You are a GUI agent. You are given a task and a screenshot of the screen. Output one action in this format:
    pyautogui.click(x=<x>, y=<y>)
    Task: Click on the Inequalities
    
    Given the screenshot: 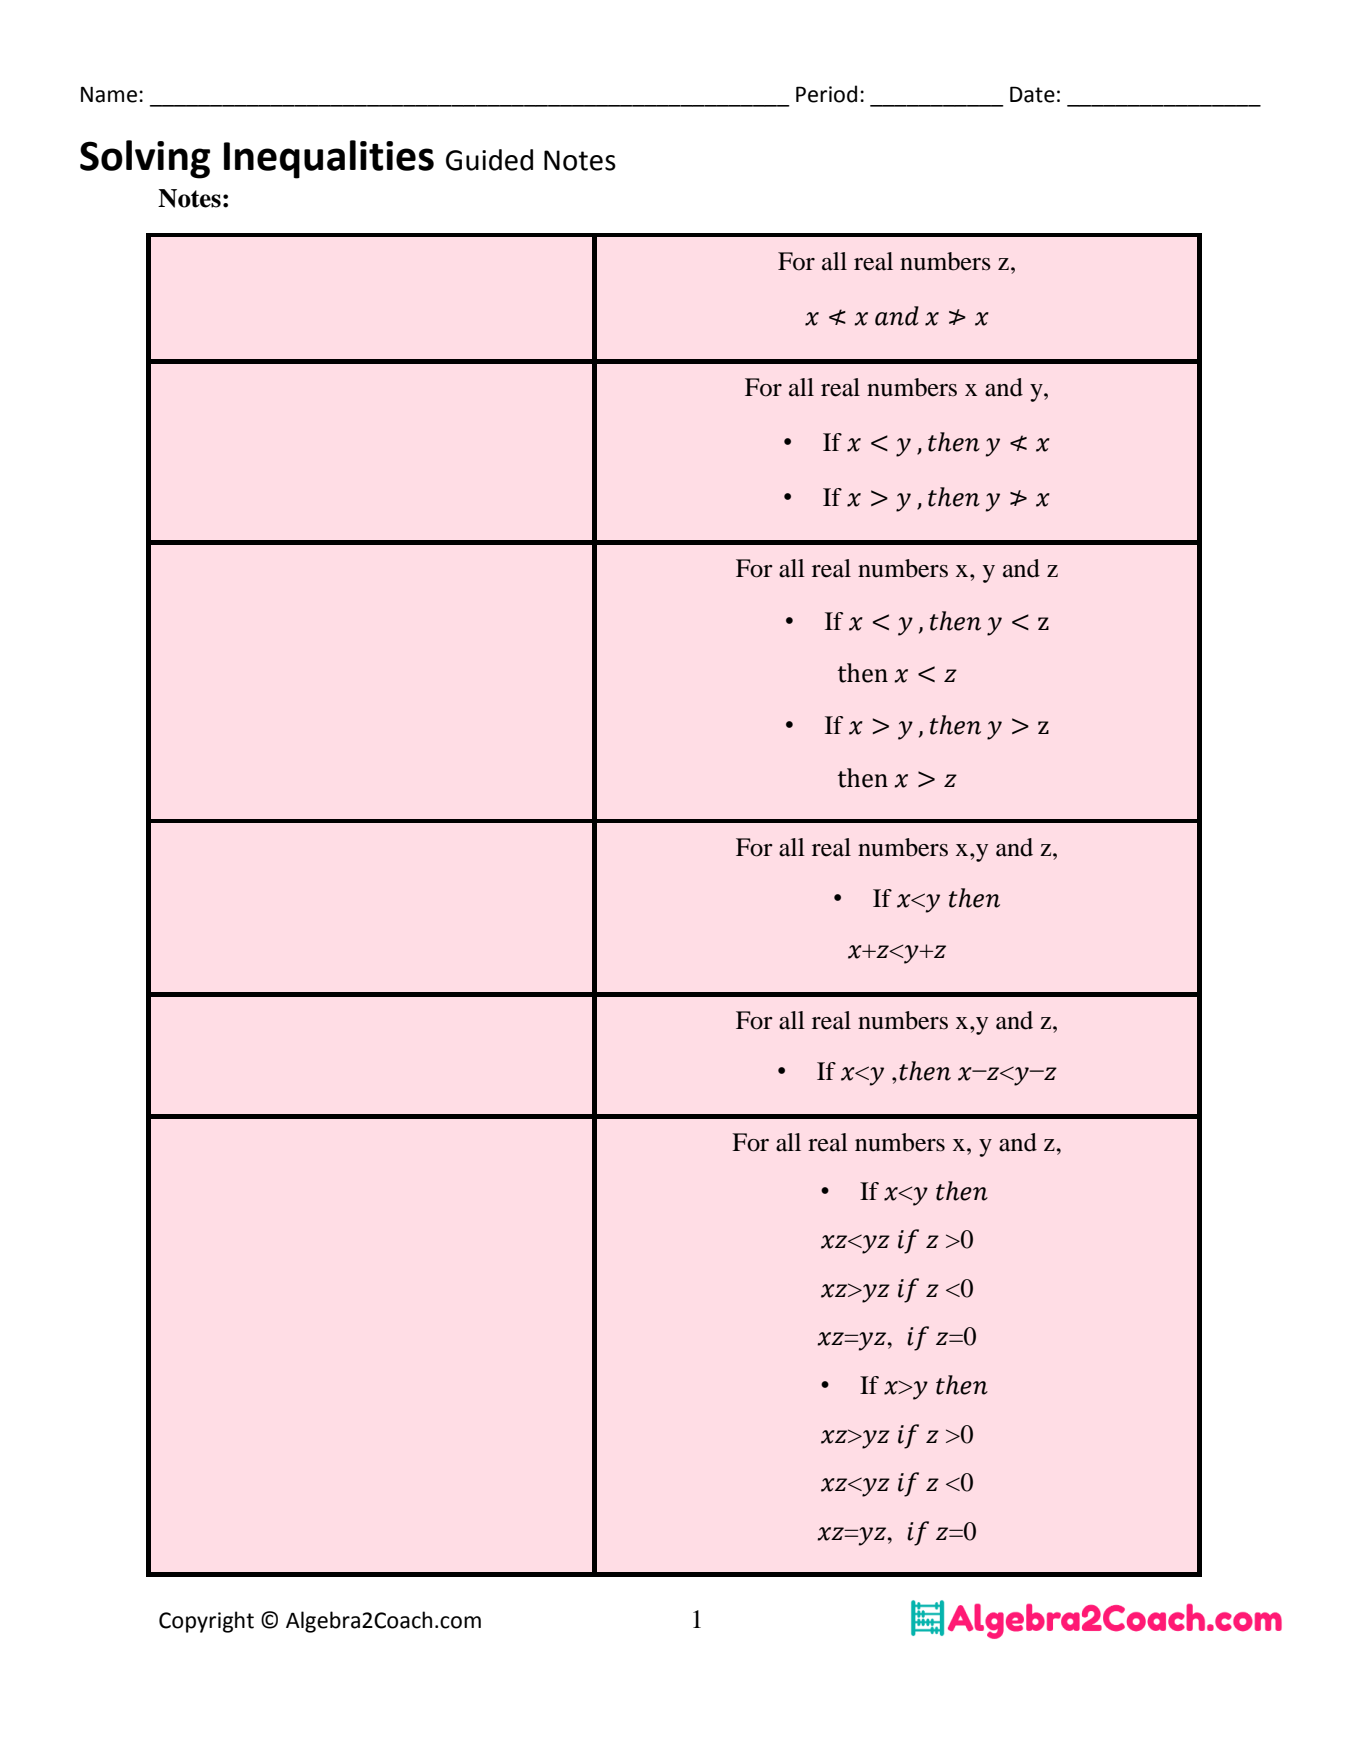 What is the action you would take?
    pyautogui.click(x=329, y=159)
